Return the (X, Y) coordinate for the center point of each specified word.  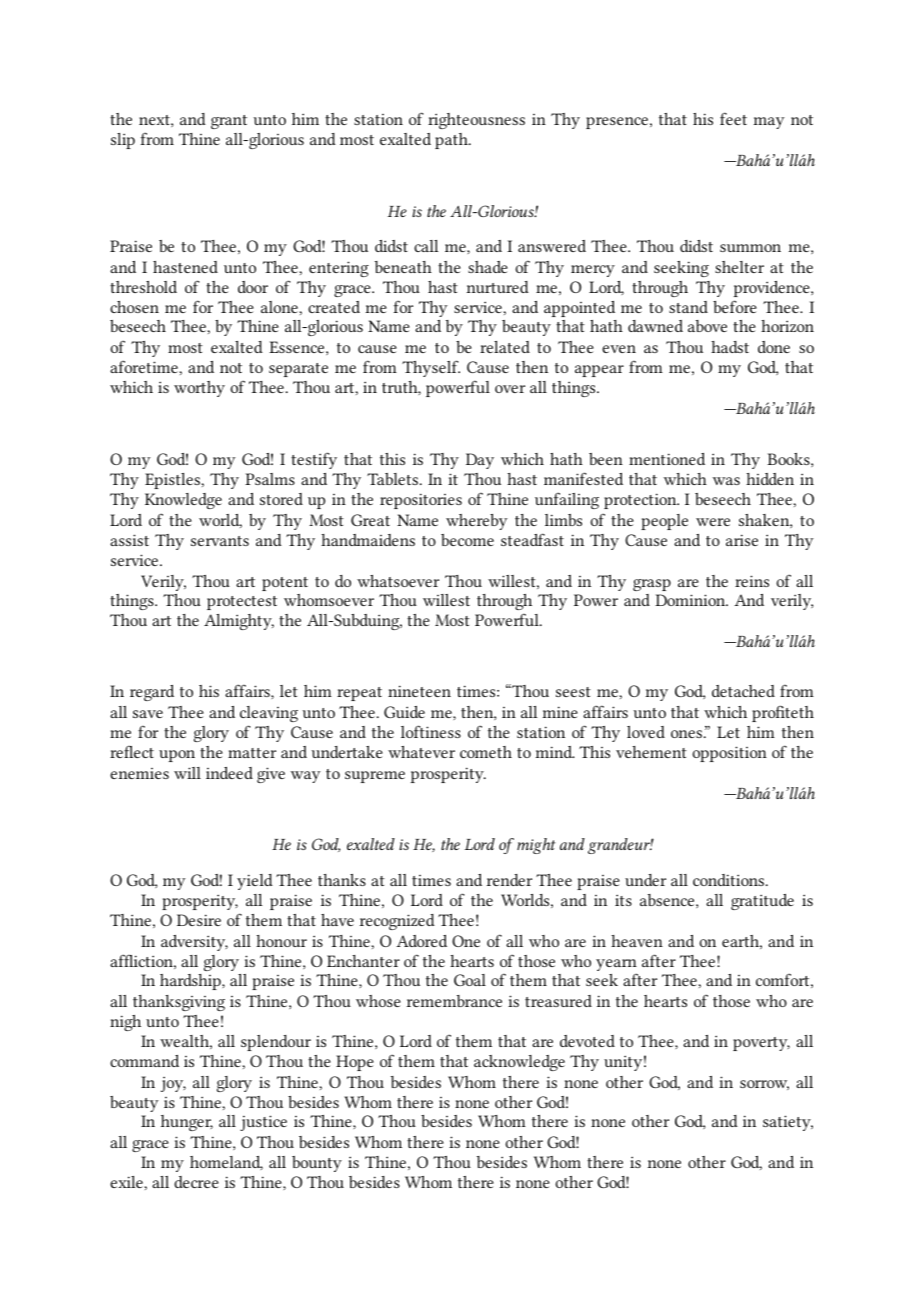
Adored (421, 941)
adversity (194, 943)
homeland (226, 1163)
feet (733, 118)
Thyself (431, 368)
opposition (729, 754)
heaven (637, 941)
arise (742, 540)
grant (229, 122)
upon (177, 756)
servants (220, 541)
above (707, 326)
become (467, 540)
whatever (421, 752)
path (452, 141)
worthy (199, 389)
